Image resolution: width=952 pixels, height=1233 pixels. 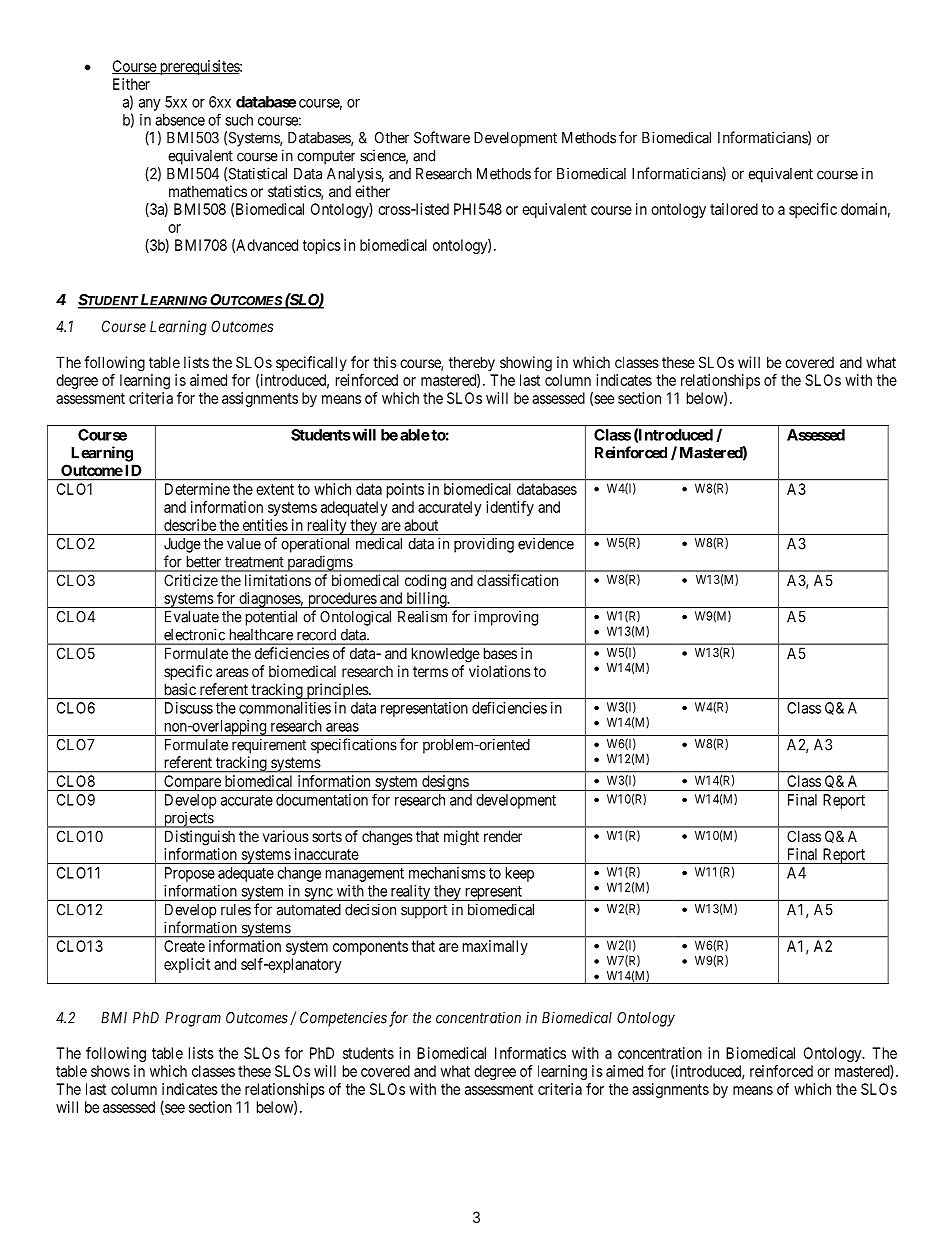 I want to click on absence, so click(x=180, y=120).
